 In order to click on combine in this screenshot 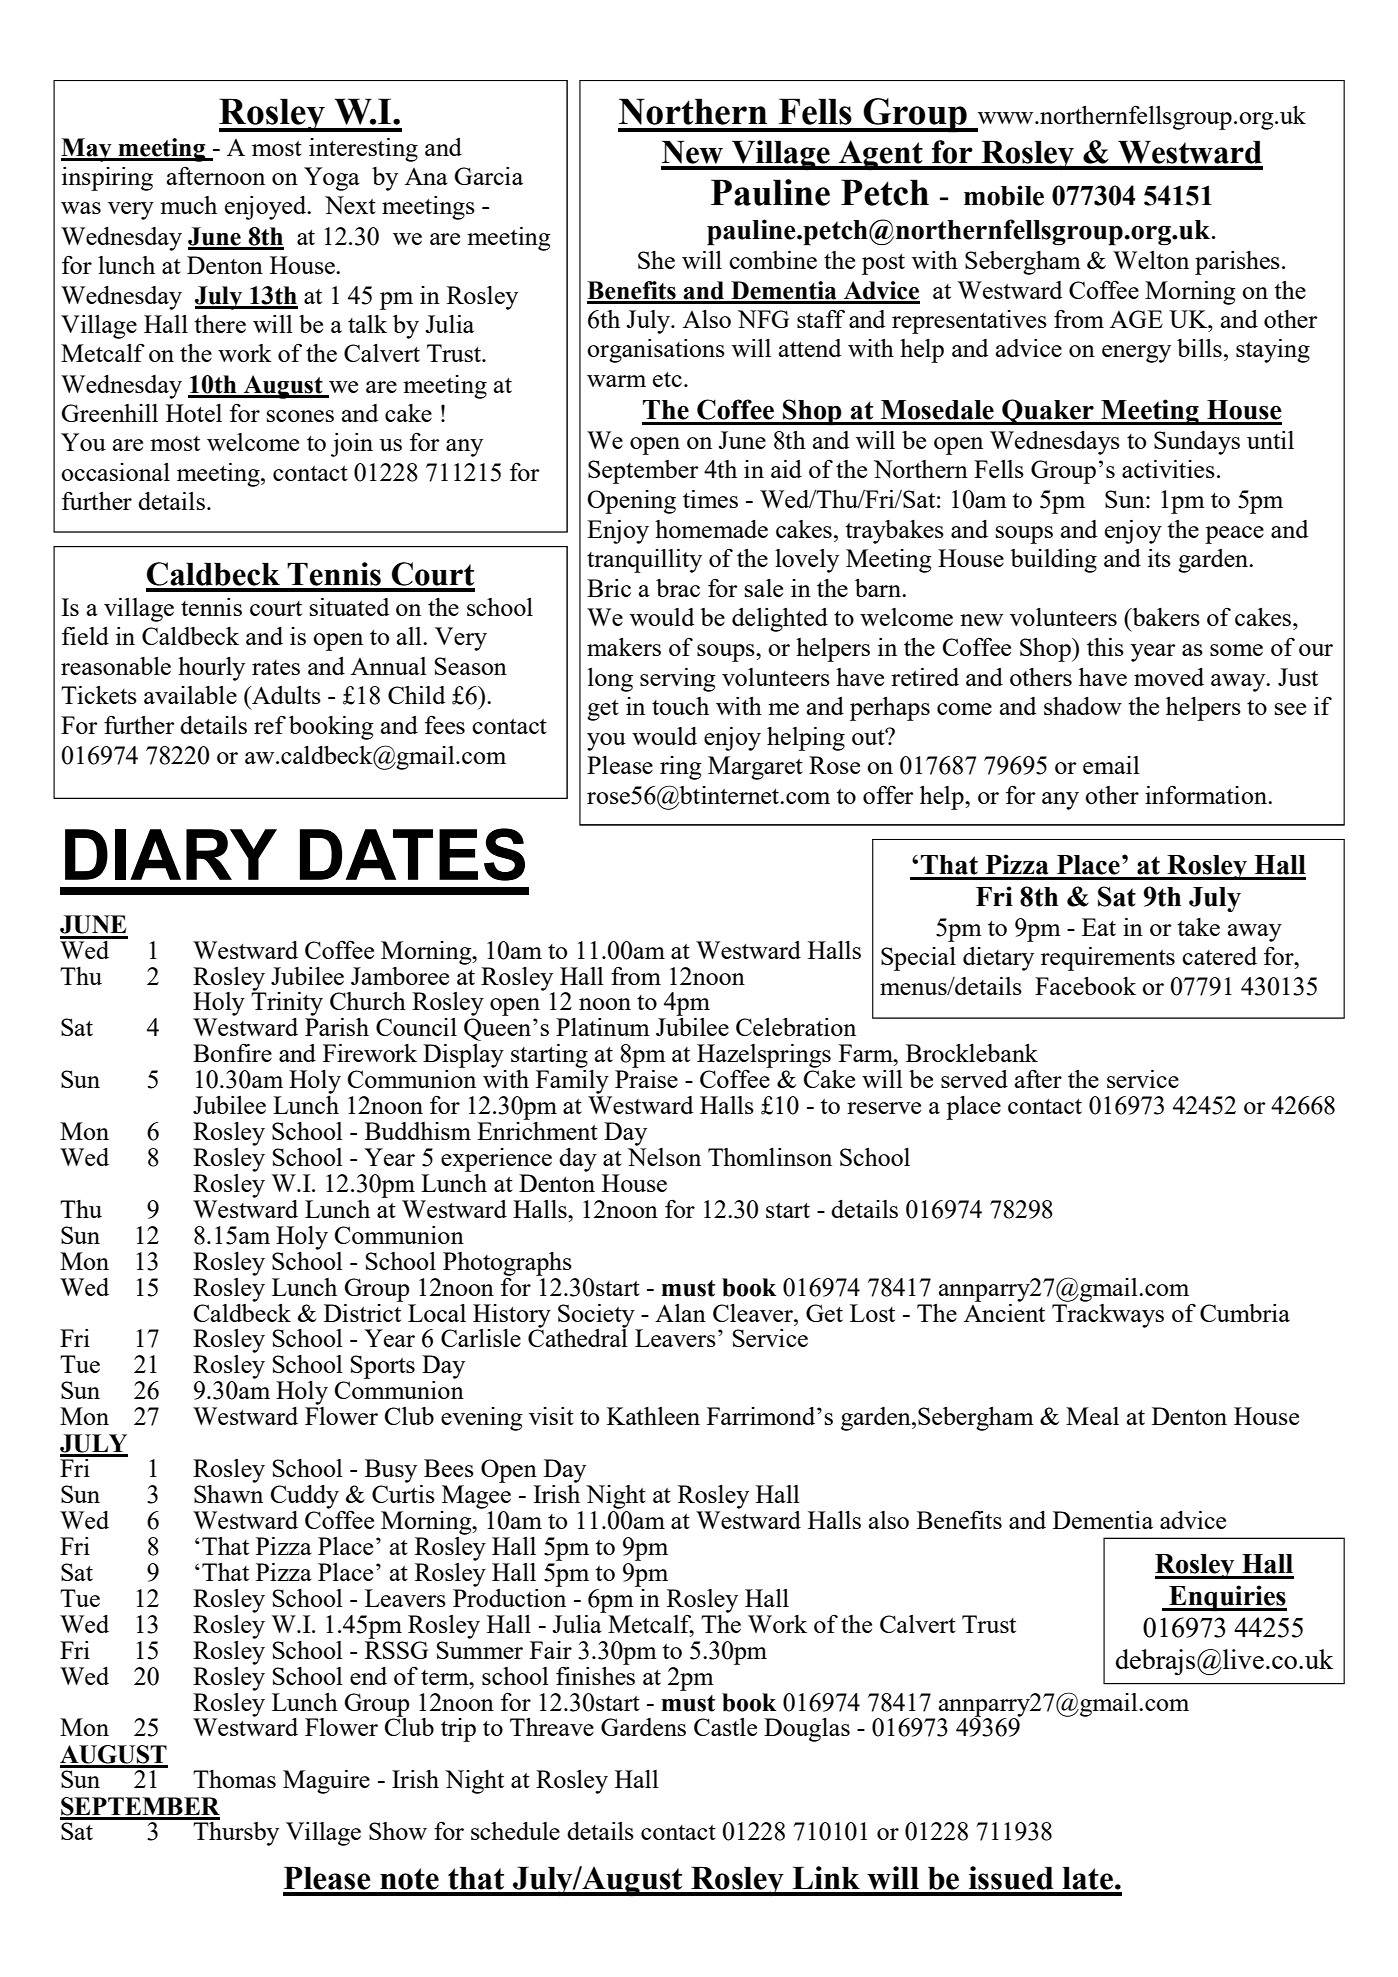, I will do `click(773, 260)`.
